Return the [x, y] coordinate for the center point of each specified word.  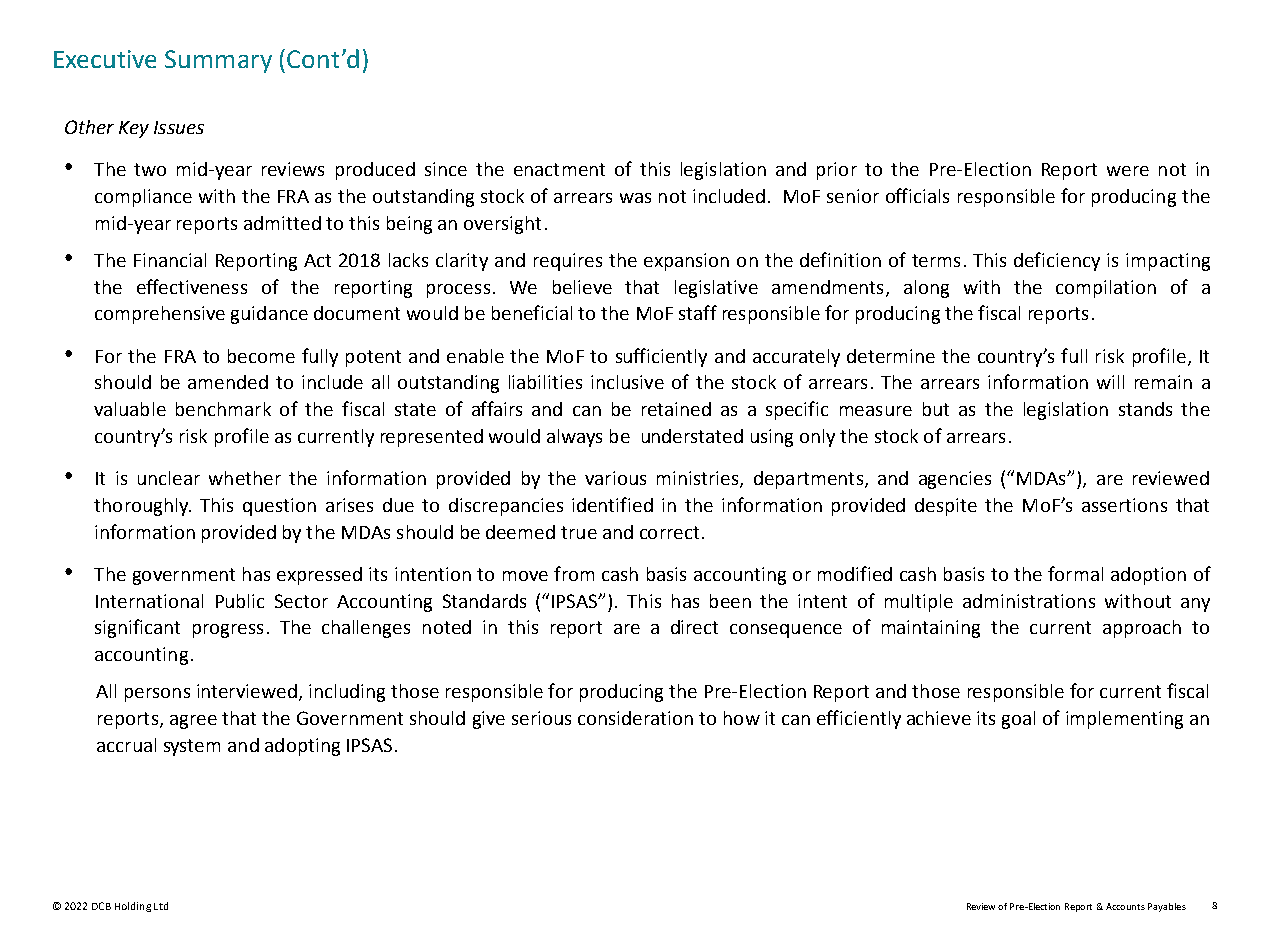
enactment [559, 169]
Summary [218, 61]
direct [694, 627]
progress [228, 631]
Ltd [161, 906]
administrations [1029, 601]
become [261, 356]
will [1110, 382]
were [1128, 171]
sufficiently [661, 357]
